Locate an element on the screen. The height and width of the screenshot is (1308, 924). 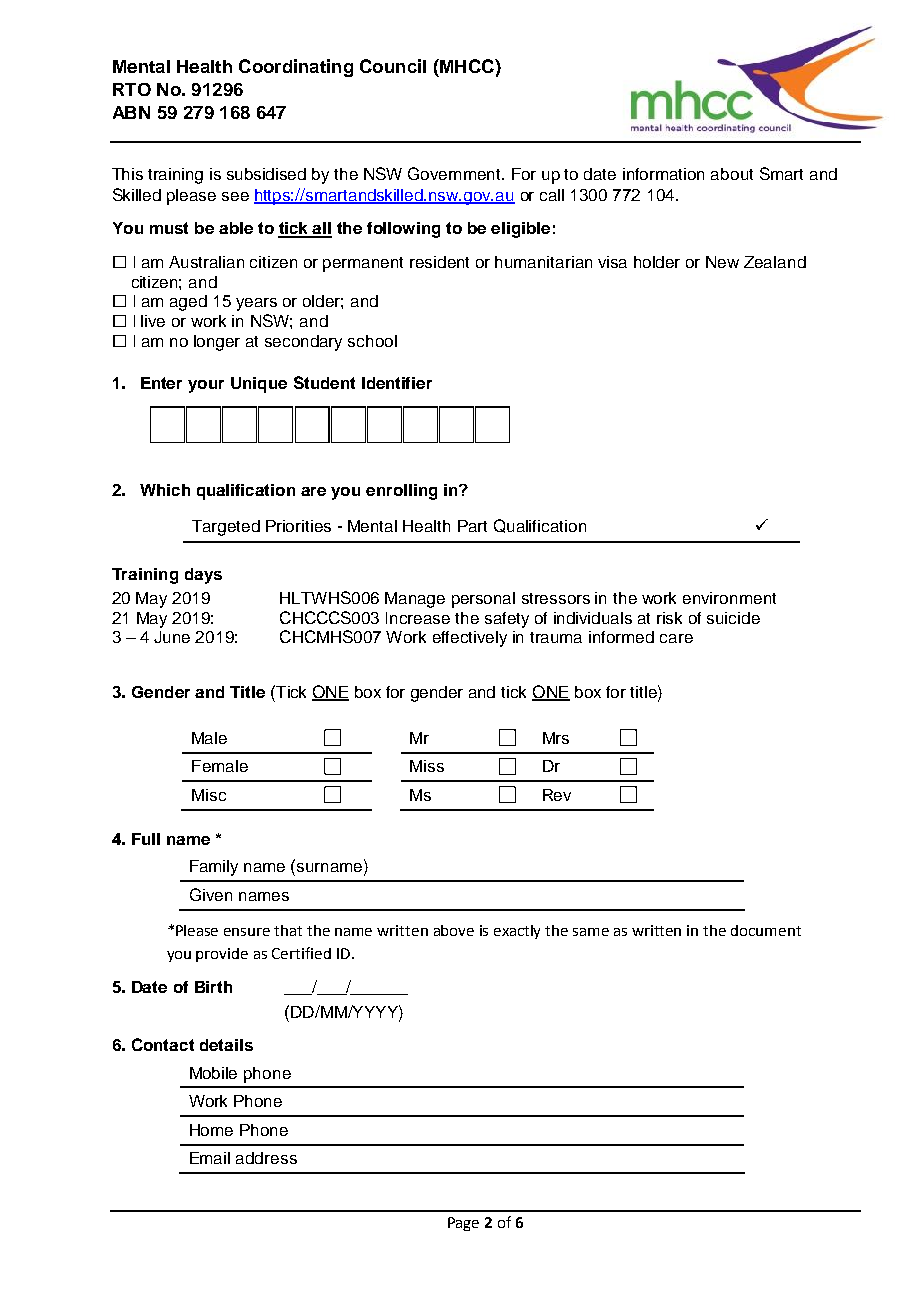
Email is located at coordinates (210, 1158).
